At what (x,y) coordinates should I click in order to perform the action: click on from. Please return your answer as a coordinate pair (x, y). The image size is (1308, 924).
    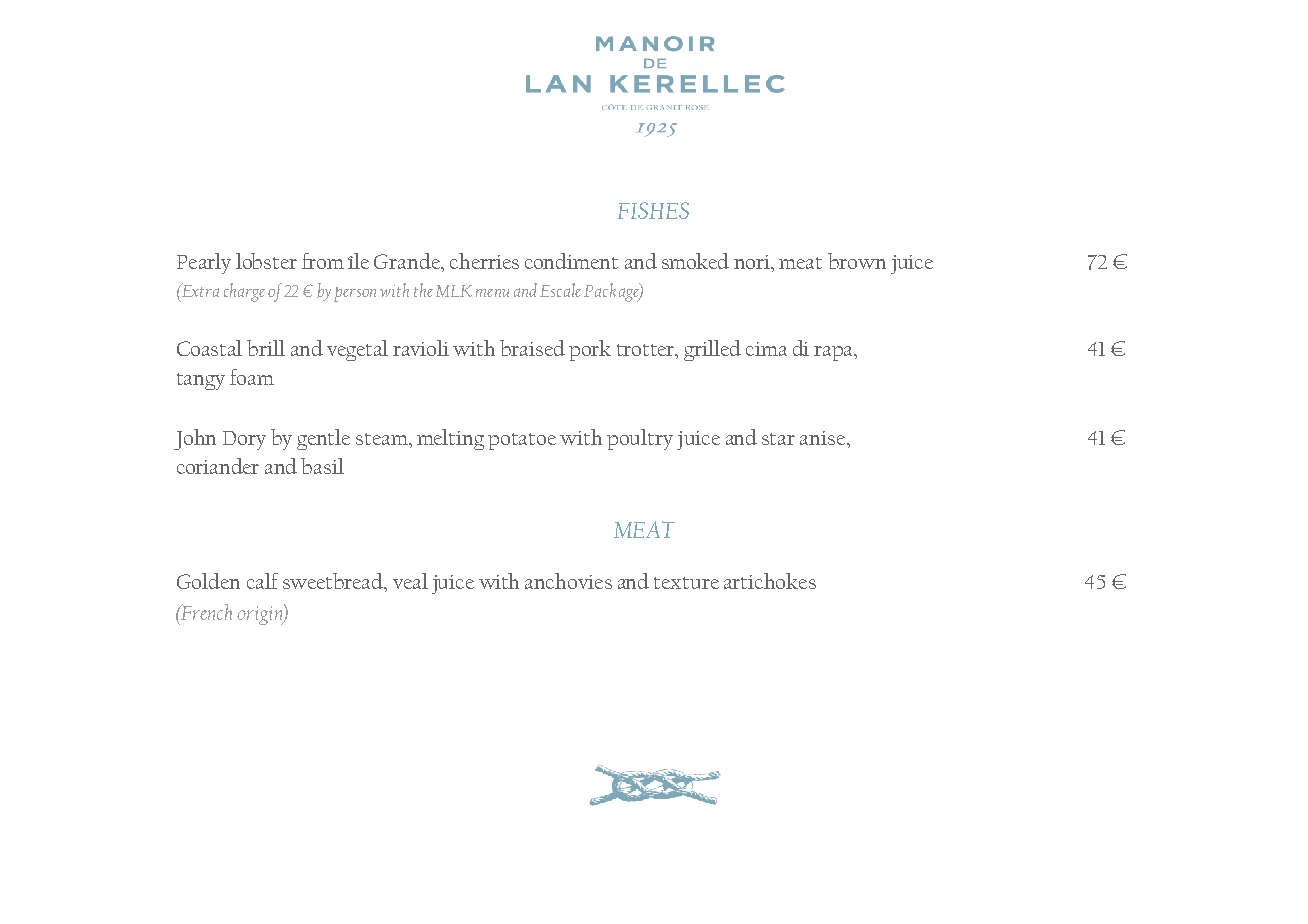
    Looking at the image, I should click on (323, 261).
